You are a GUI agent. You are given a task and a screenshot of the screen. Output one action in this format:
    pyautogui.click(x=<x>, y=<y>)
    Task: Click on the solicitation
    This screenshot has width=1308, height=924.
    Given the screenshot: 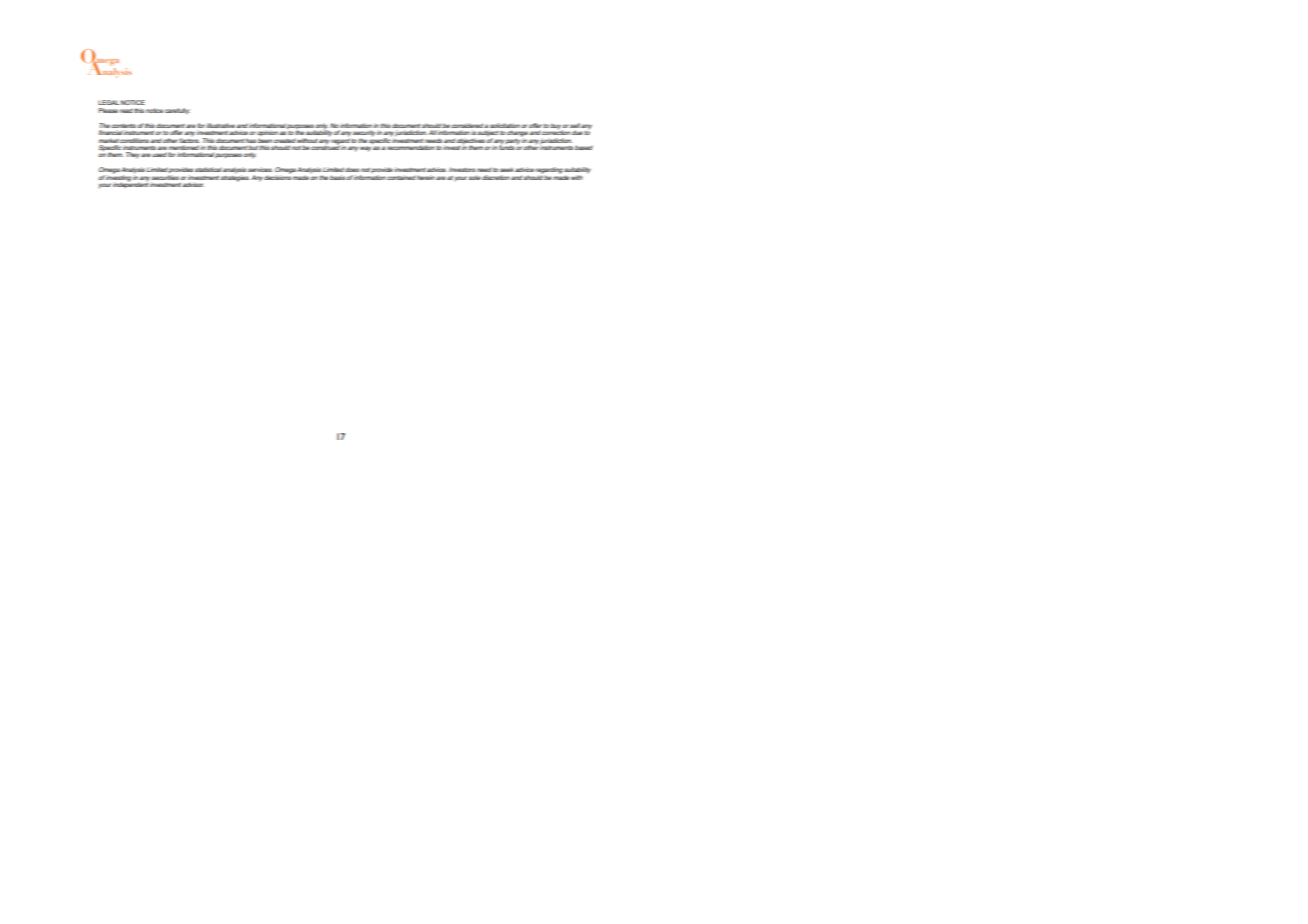 What is the action you would take?
    pyautogui.click(x=505, y=125)
